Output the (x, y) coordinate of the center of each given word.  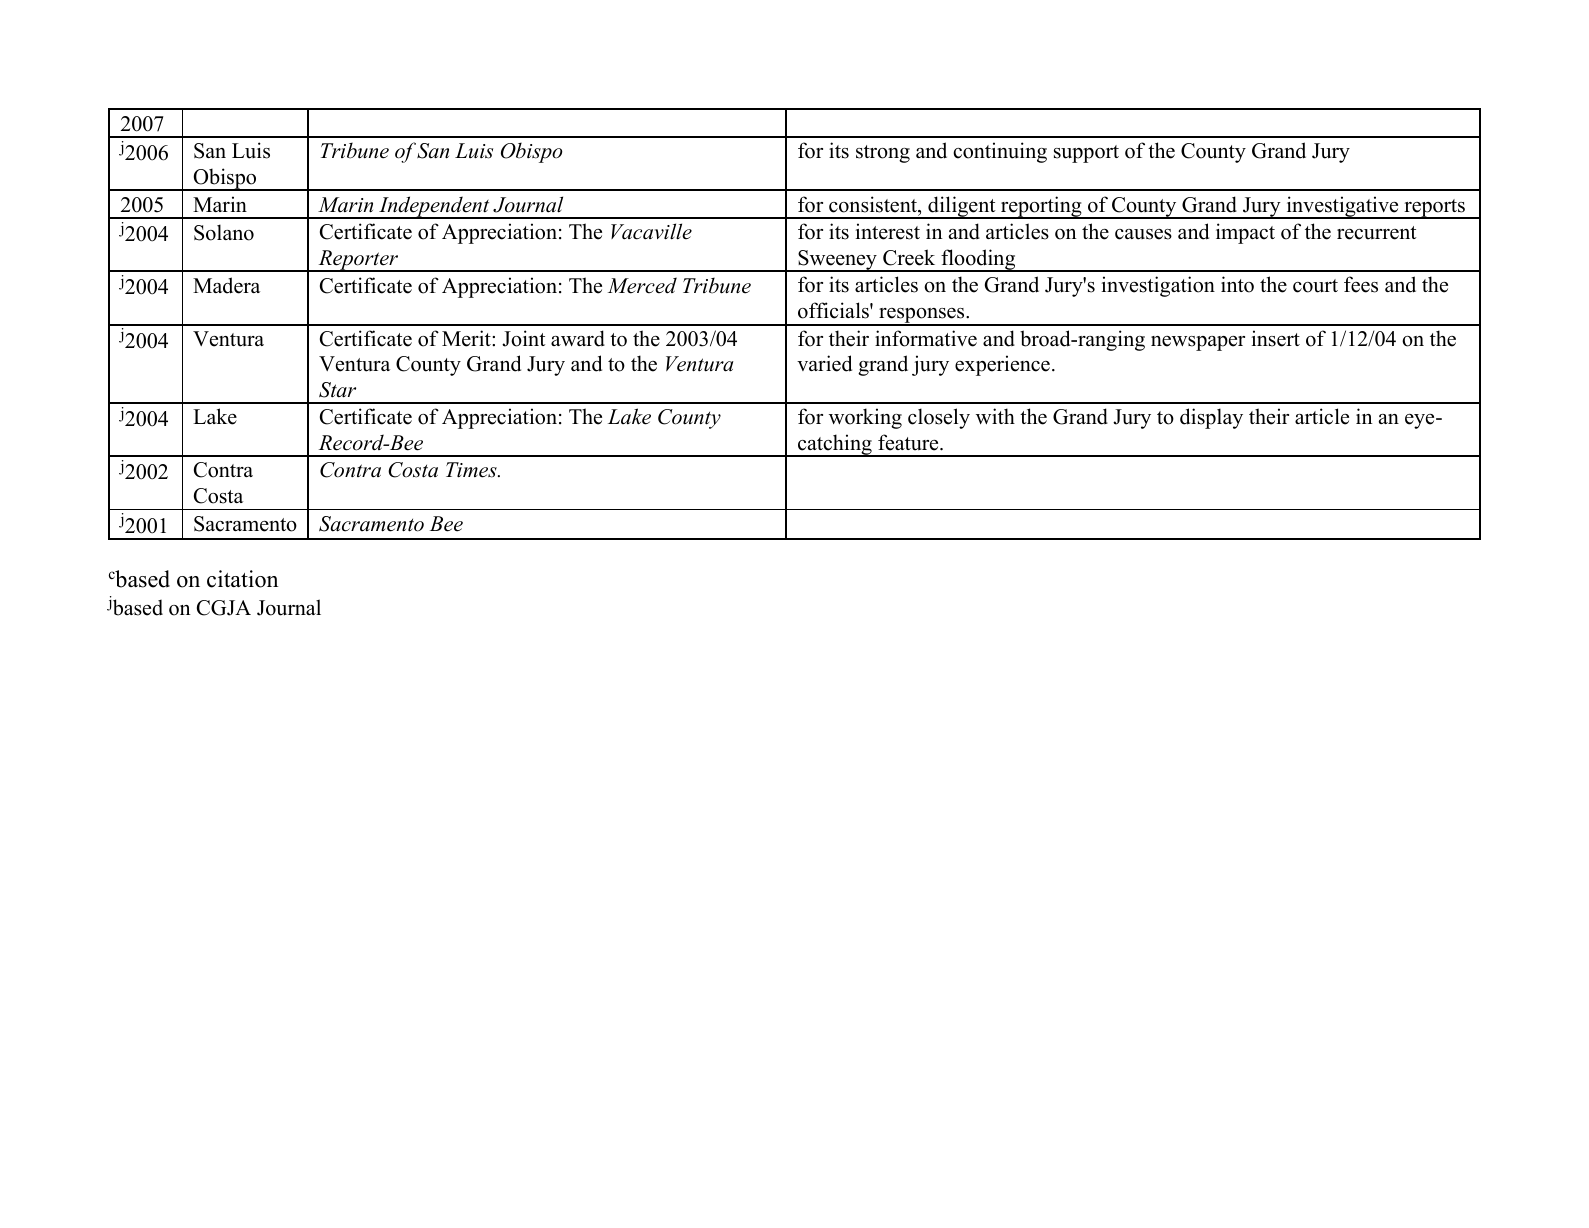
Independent (434, 207)
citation (242, 579)
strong (883, 154)
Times (472, 470)
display (1211, 418)
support (1086, 154)
